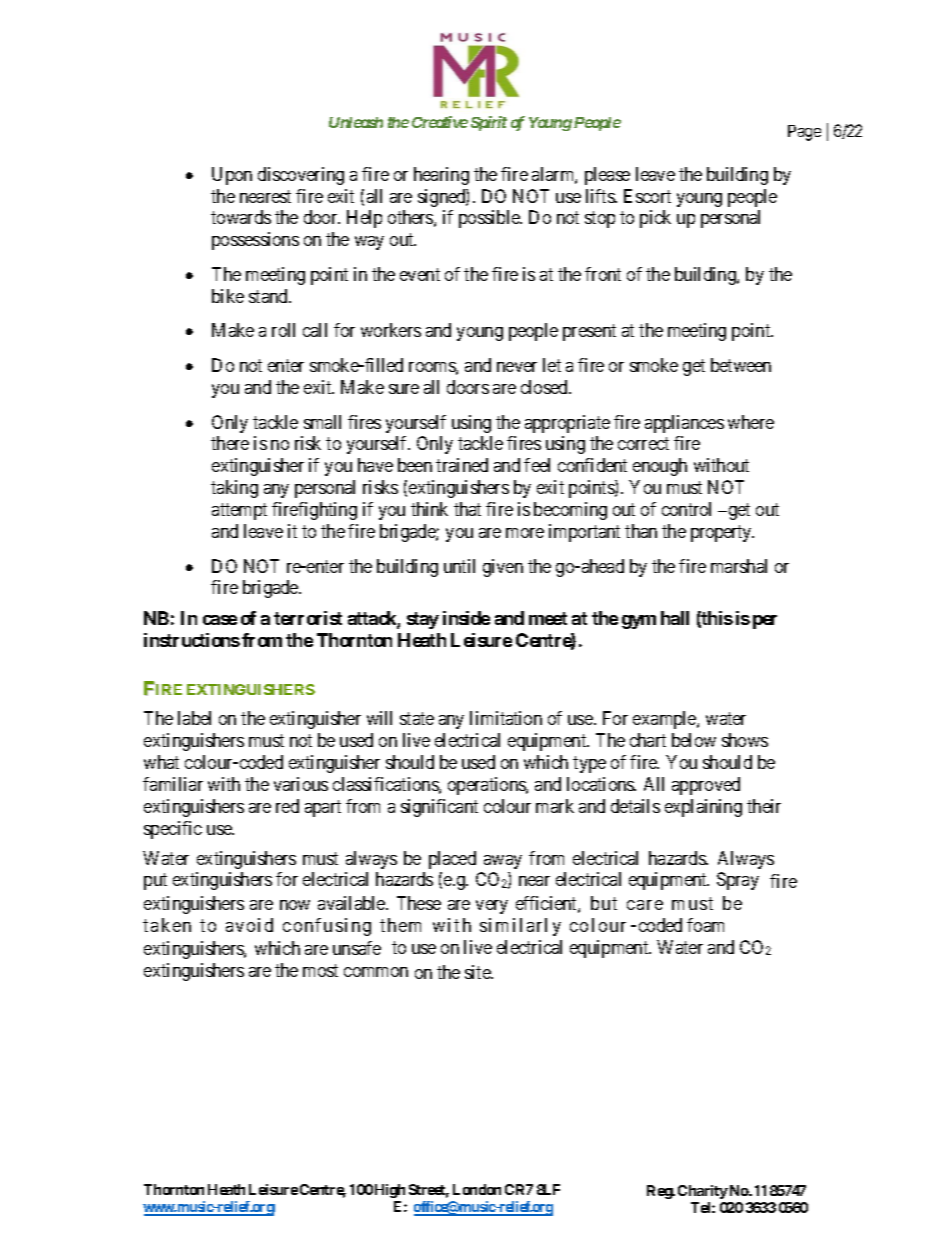 The height and width of the screenshot is (1233, 952). What do you see at coordinates (686, 509) in the screenshot?
I see `control` at bounding box center [686, 509].
